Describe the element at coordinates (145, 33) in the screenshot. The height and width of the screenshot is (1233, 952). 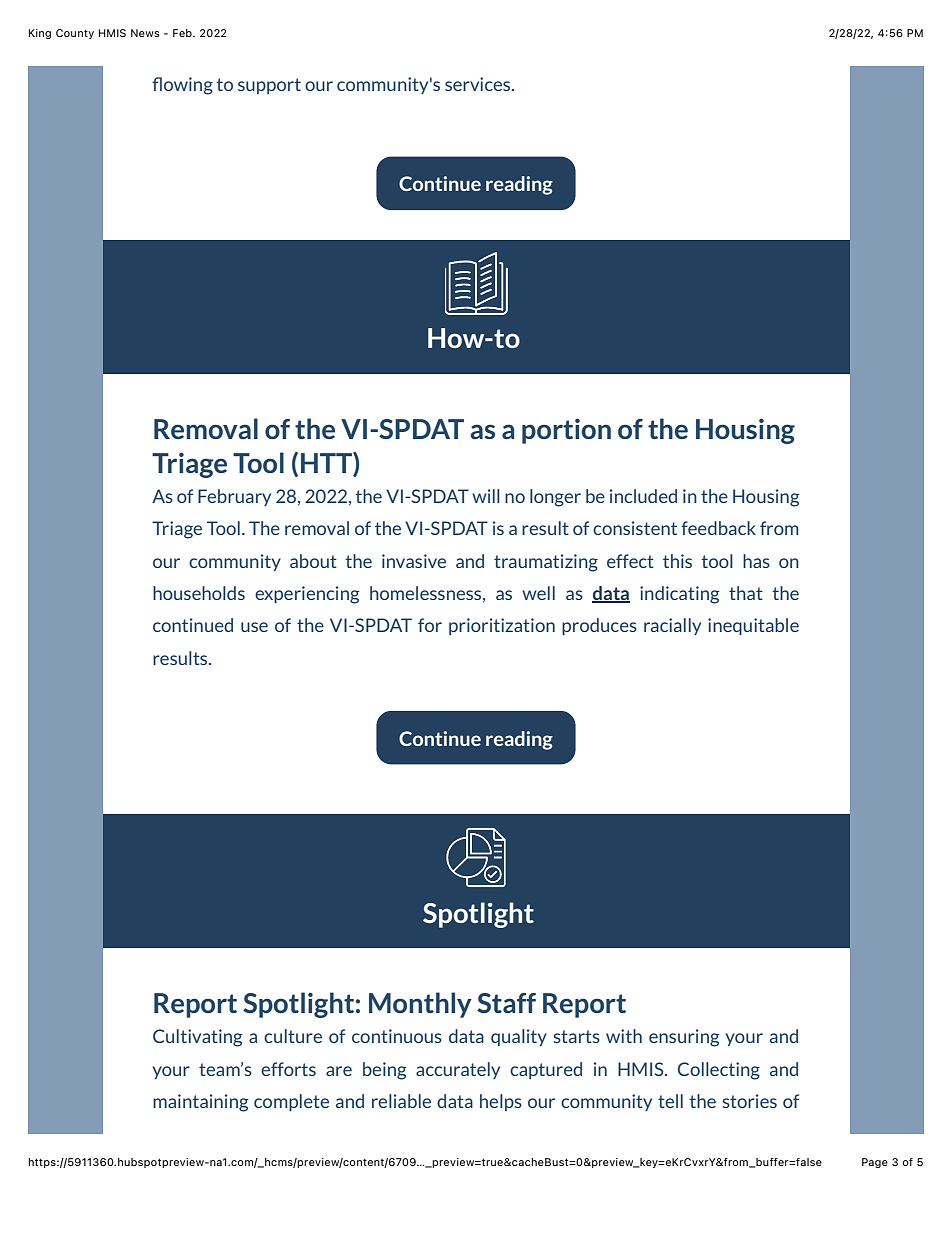
I see `News` at that location.
